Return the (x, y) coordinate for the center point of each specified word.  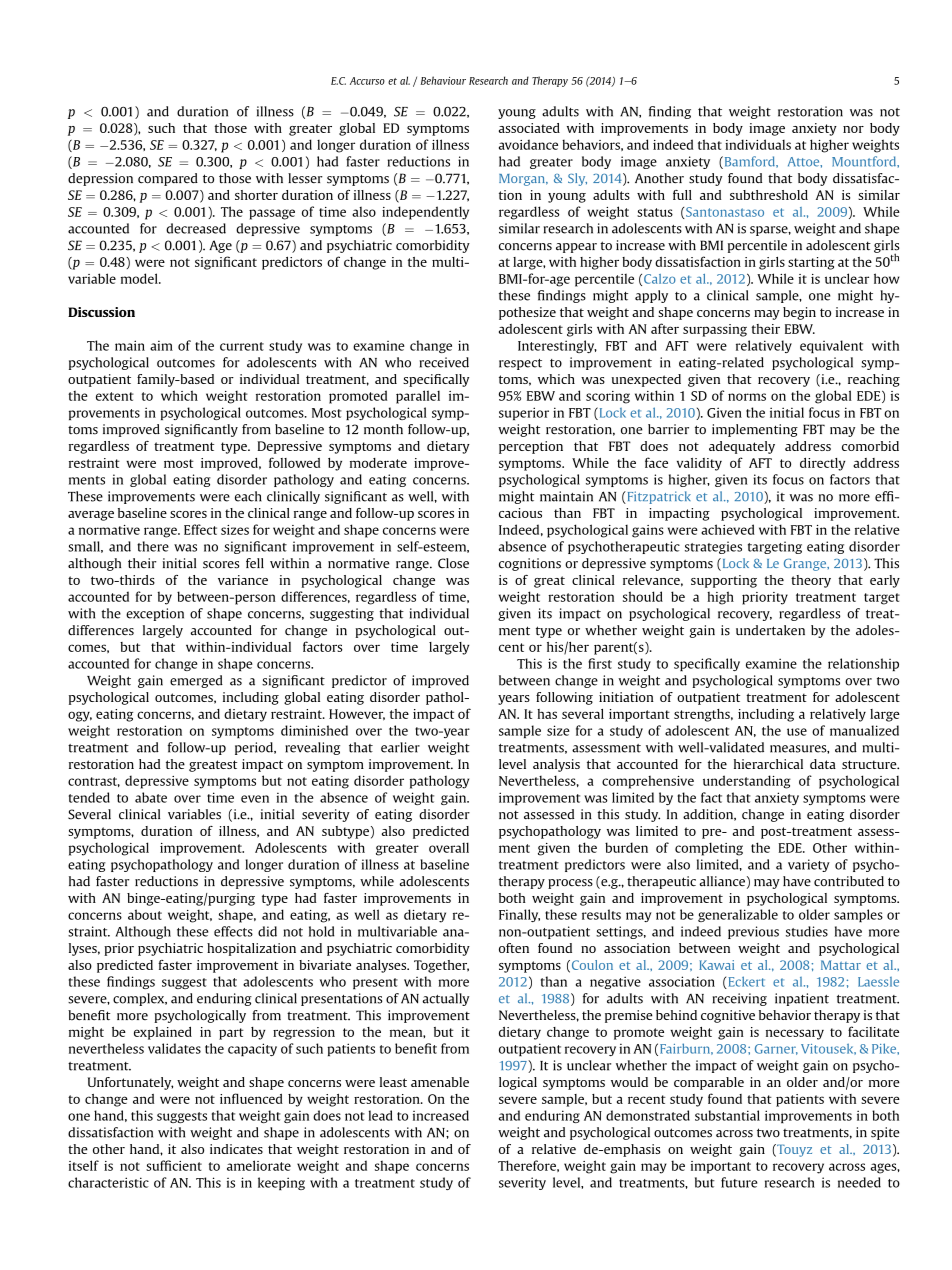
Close (453, 563)
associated (529, 128)
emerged (196, 681)
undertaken (770, 630)
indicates (236, 1149)
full (682, 195)
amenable (440, 1082)
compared (168, 179)
